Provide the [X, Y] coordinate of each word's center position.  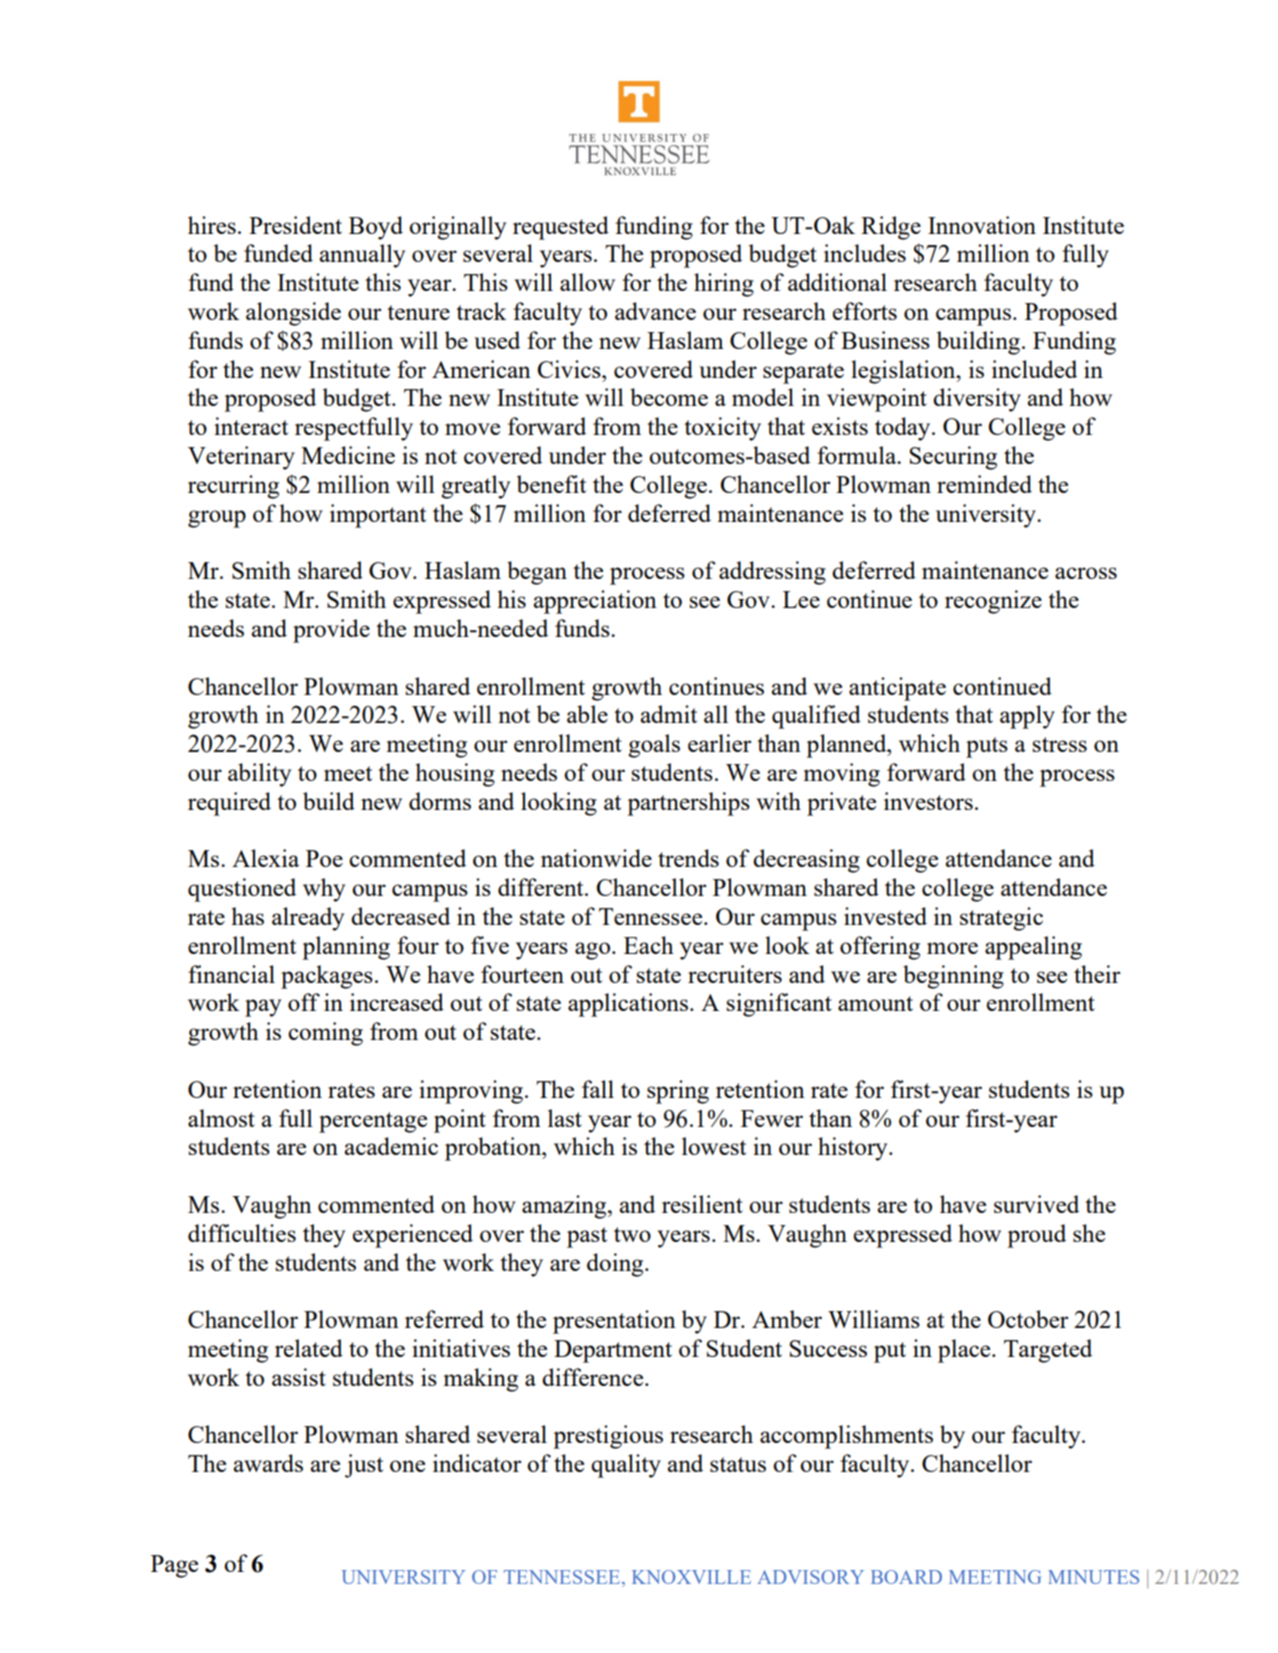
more [952, 948]
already [308, 919]
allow [587, 282]
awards [268, 1463]
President [295, 225]
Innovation [982, 225]
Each [649, 945]
